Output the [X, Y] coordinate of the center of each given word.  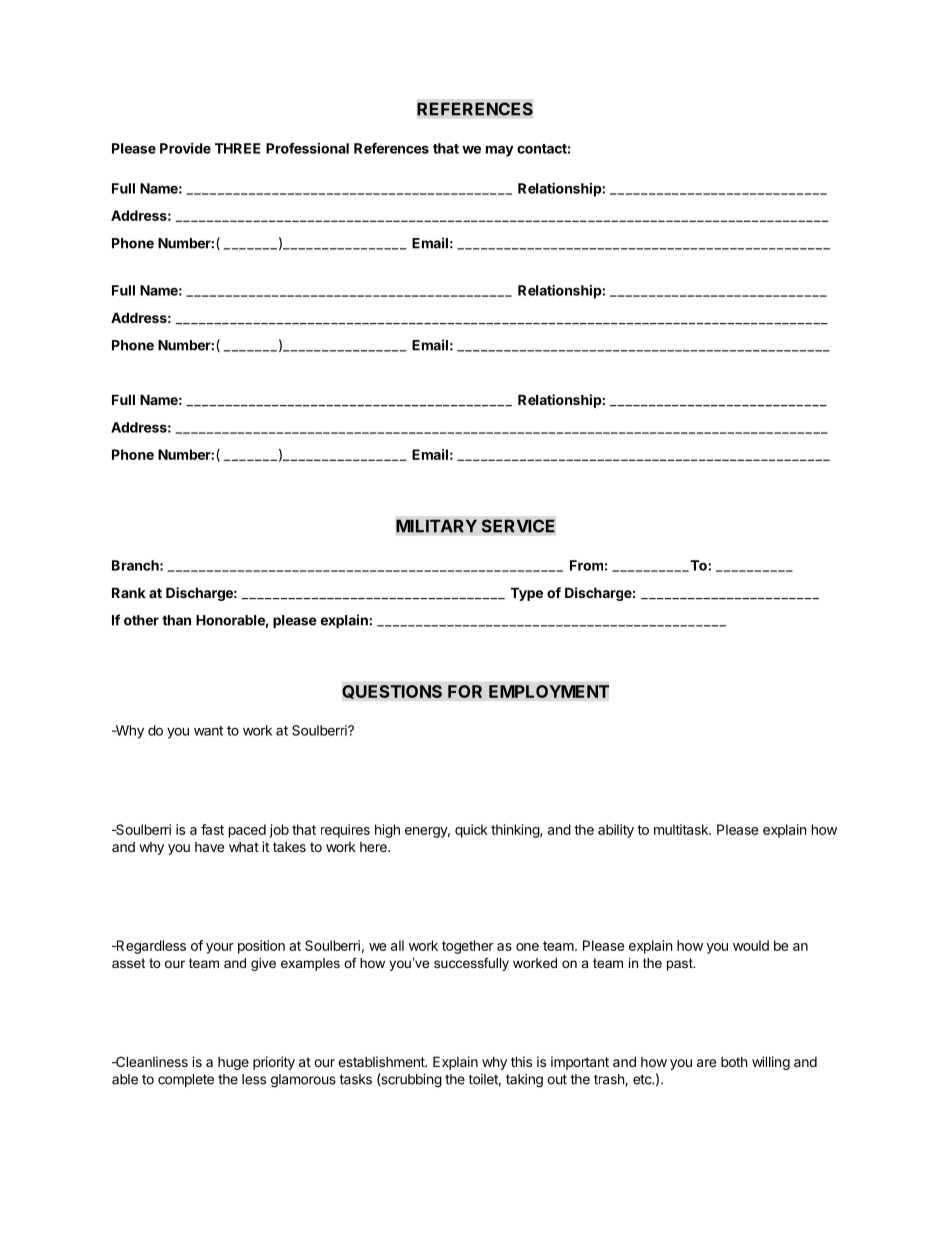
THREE [238, 148]
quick [471, 831]
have [209, 847]
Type [526, 594]
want [208, 731]
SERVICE [518, 526]
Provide [185, 148]
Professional [307, 148]
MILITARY [436, 526]
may [500, 151]
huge [233, 1063]
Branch [136, 565]
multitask [682, 829]
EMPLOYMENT [549, 691]
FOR [465, 691]
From [586, 565]
